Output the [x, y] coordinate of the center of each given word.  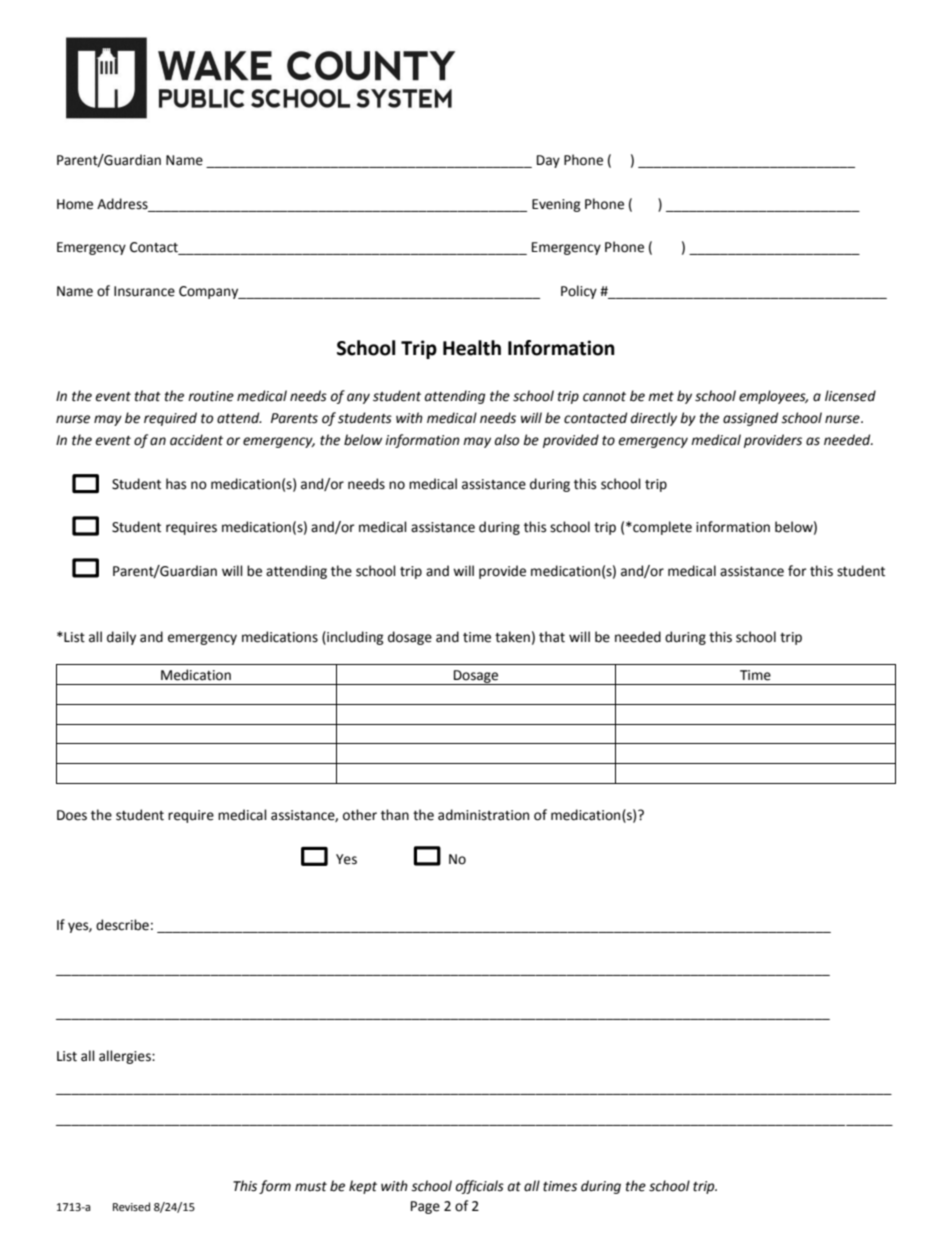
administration [483, 815]
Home [75, 204]
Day [548, 161]
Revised [131, 1207]
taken [512, 637]
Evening [556, 205]
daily [121, 638]
